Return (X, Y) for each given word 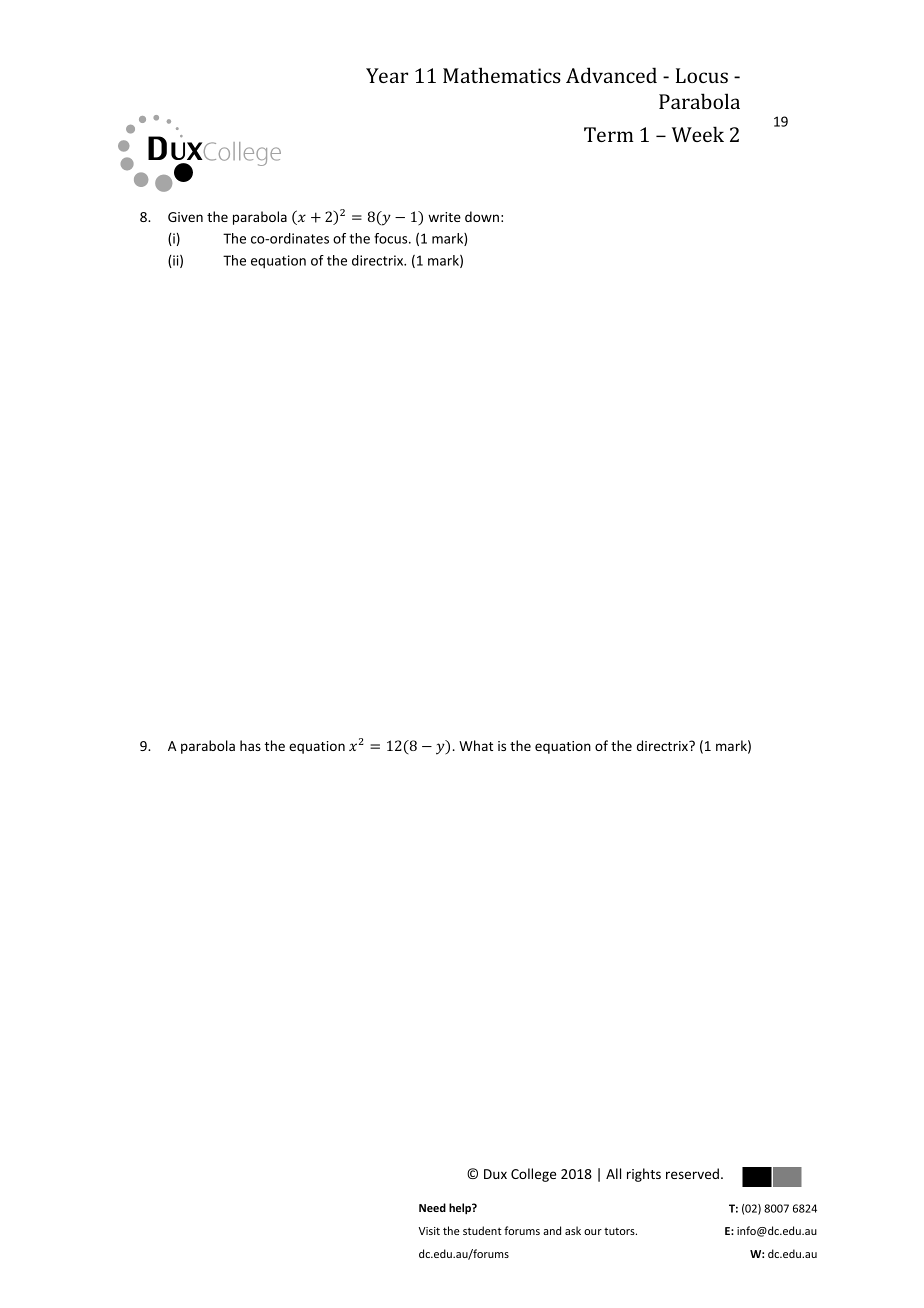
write (444, 217)
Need (432, 1207)
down (482, 216)
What (476, 745)
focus (392, 238)
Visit (429, 1231)
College (533, 1175)
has (250, 745)
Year (387, 75)
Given (185, 217)
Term (609, 134)
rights (644, 1175)
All (613, 1173)
